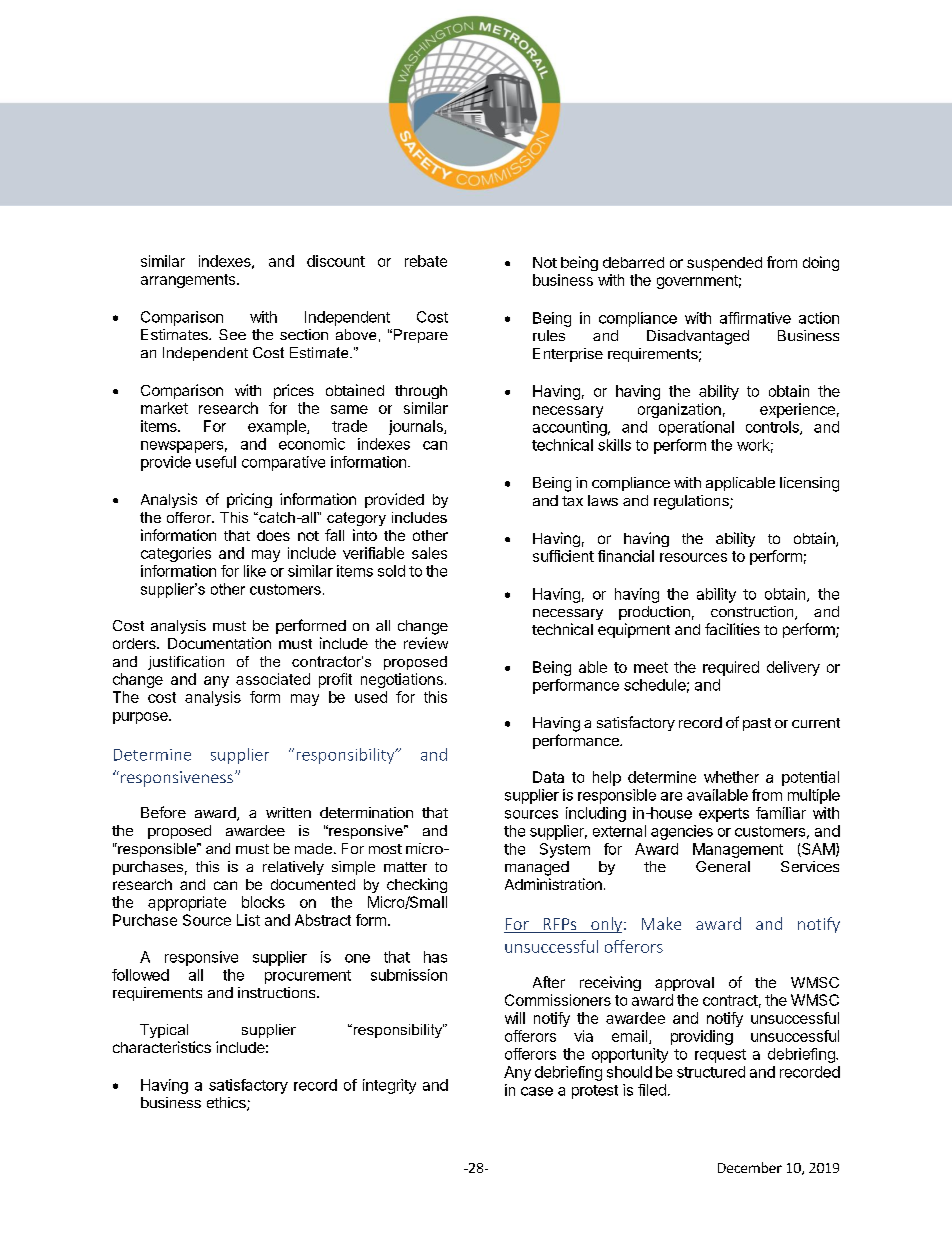  Describe the element at coordinates (426, 261) in the image. I see `rebate` at that location.
